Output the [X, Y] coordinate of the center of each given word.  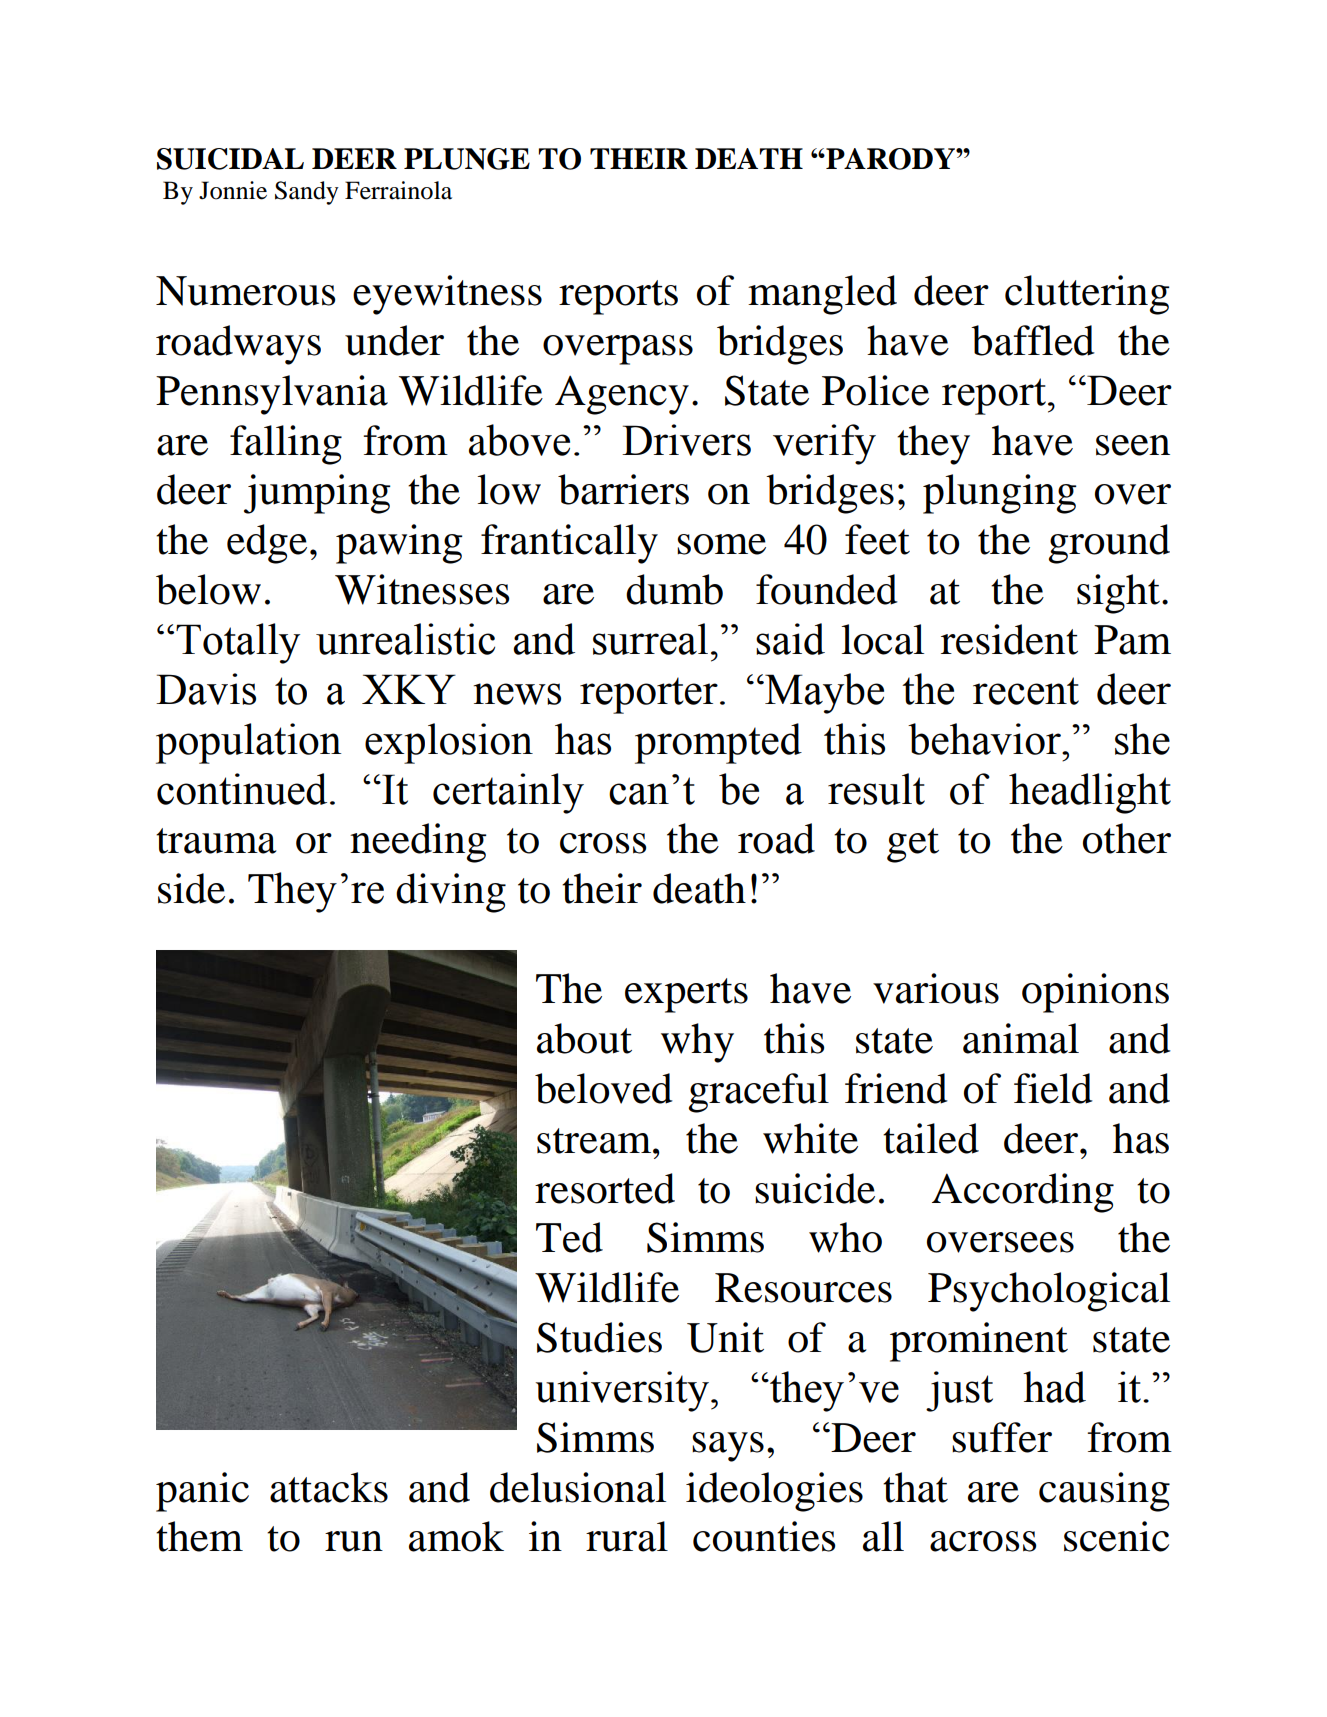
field [1053, 1088]
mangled [822, 295]
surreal [650, 639]
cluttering [1087, 295]
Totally [238, 643]
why [697, 1043]
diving [451, 893]
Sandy [307, 193]
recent [1026, 691]
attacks [329, 1487]
